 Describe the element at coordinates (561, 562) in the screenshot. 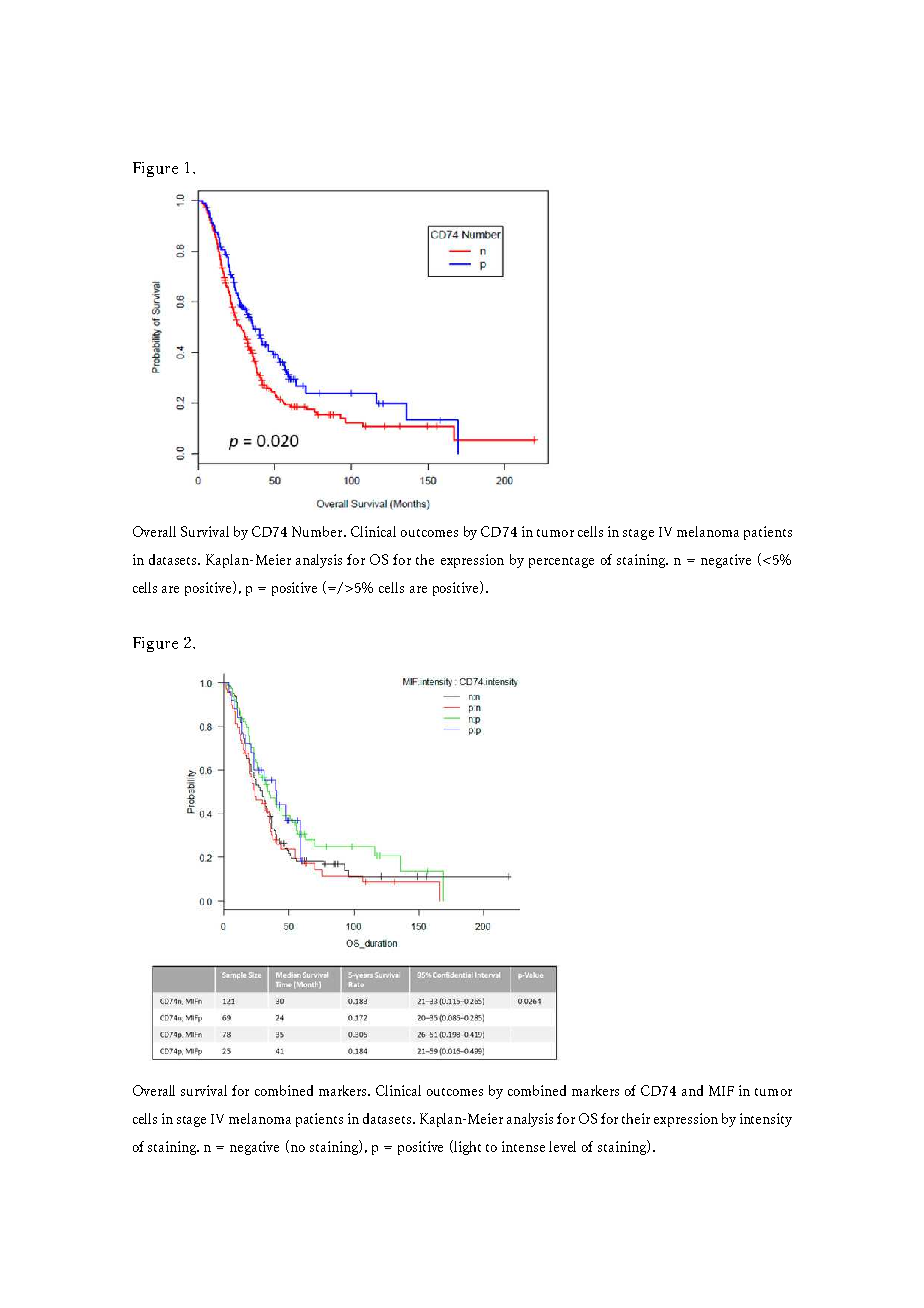

I see `percentage` at that location.
